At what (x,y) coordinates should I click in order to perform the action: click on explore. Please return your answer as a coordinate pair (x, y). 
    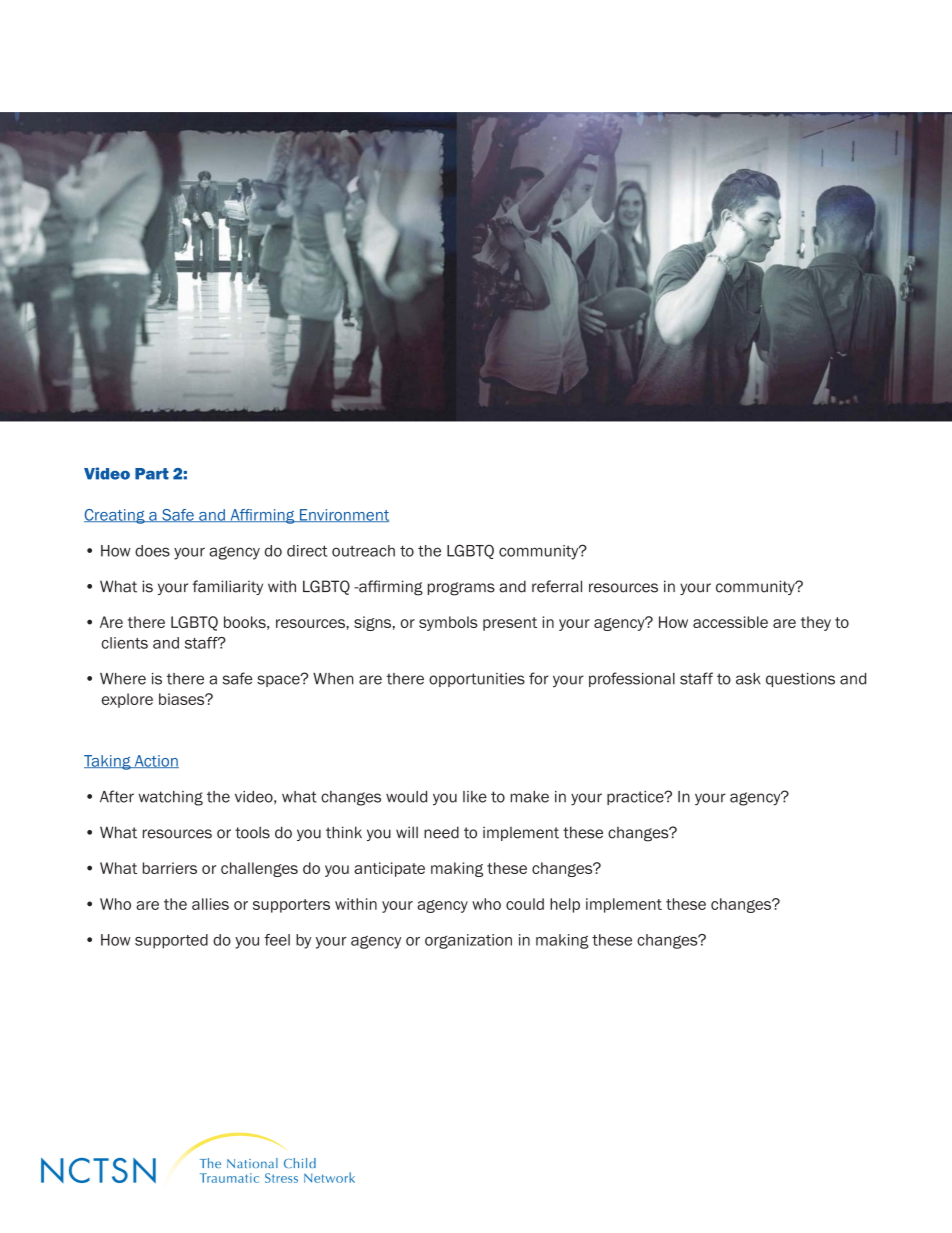
    Looking at the image, I should click on (127, 700).
